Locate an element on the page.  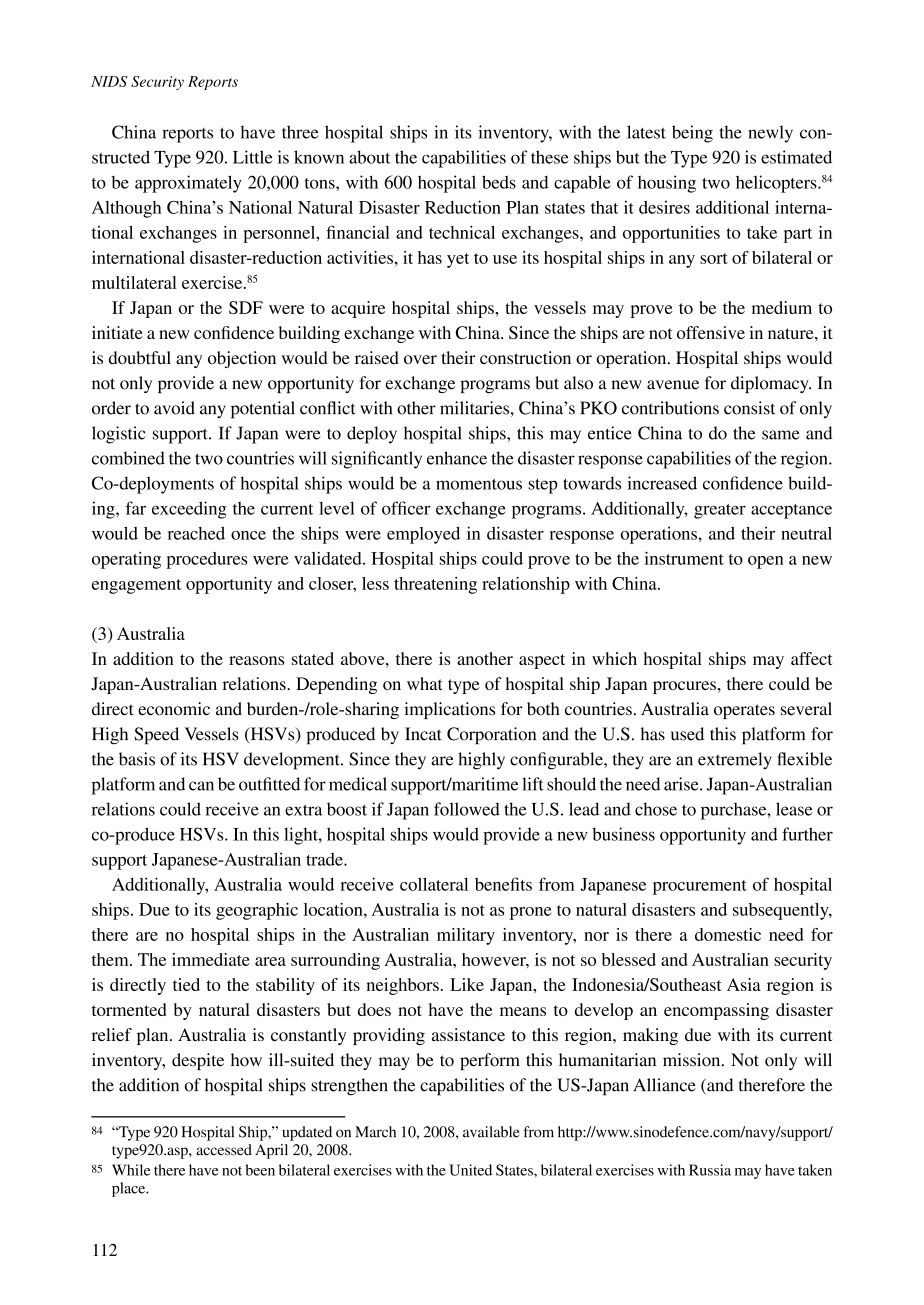
avoid is located at coordinates (174, 408).
